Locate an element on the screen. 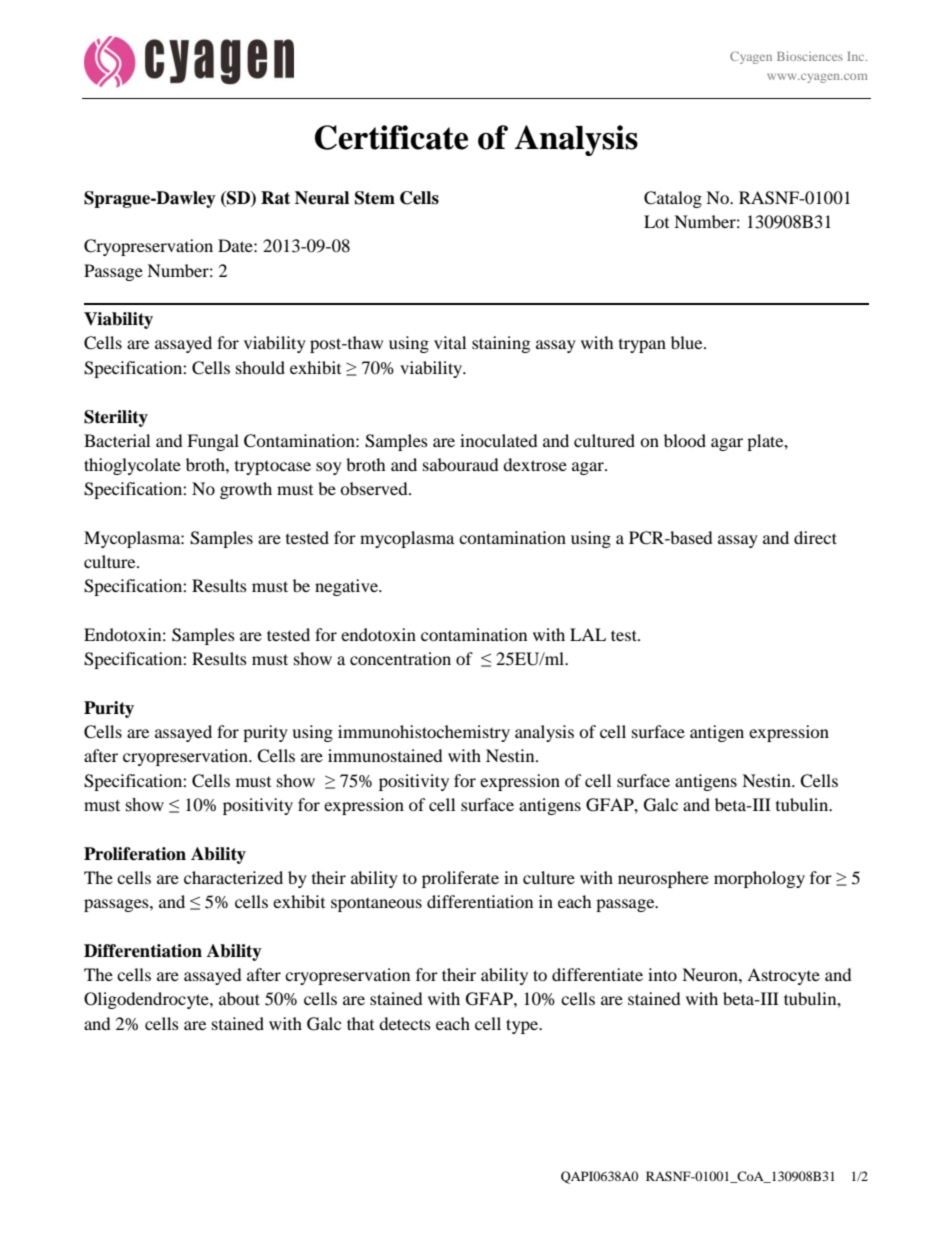 This screenshot has width=952, height=1233. Stem is located at coordinates (375, 198).
